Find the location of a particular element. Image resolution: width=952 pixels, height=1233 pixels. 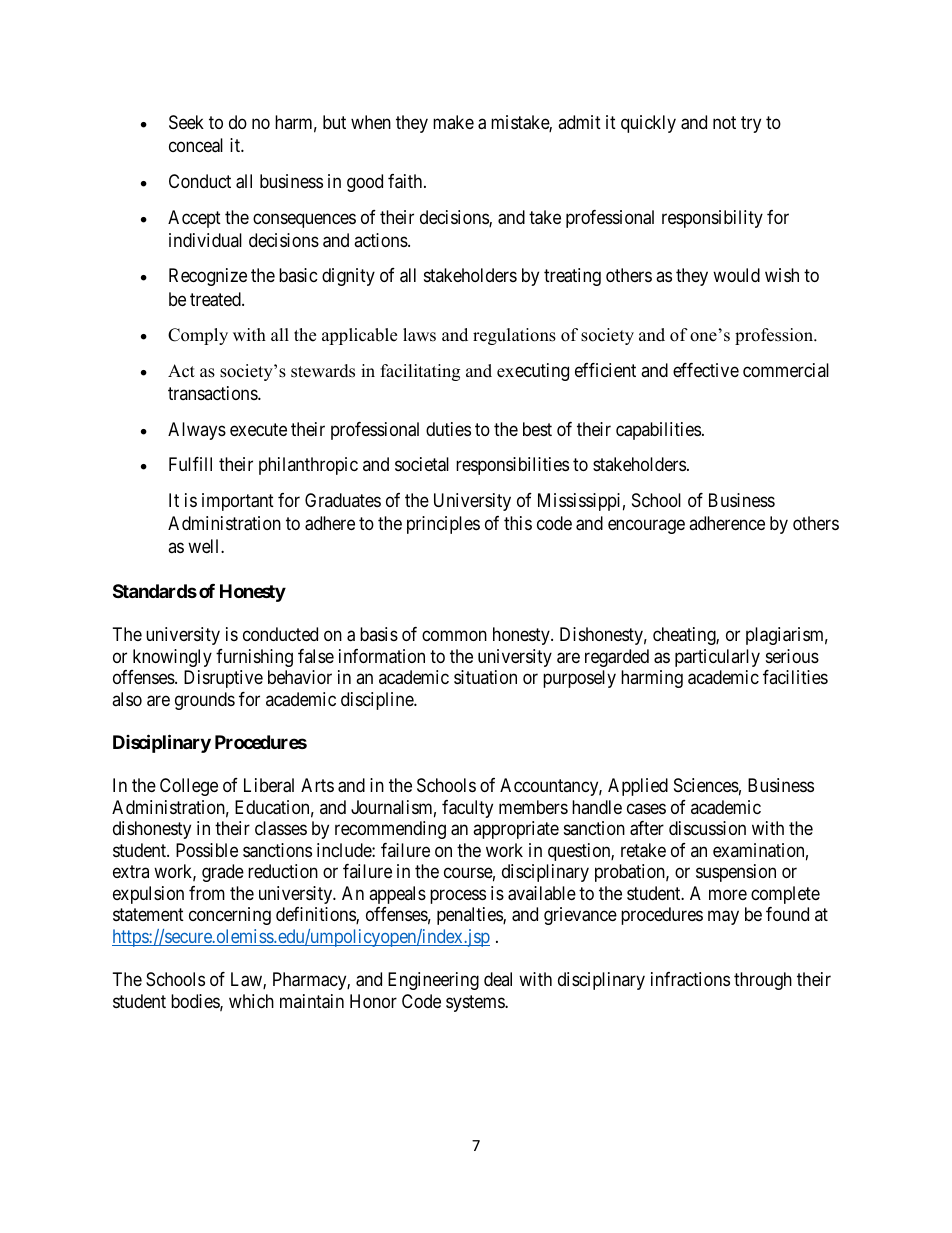

through is located at coordinates (763, 981).
